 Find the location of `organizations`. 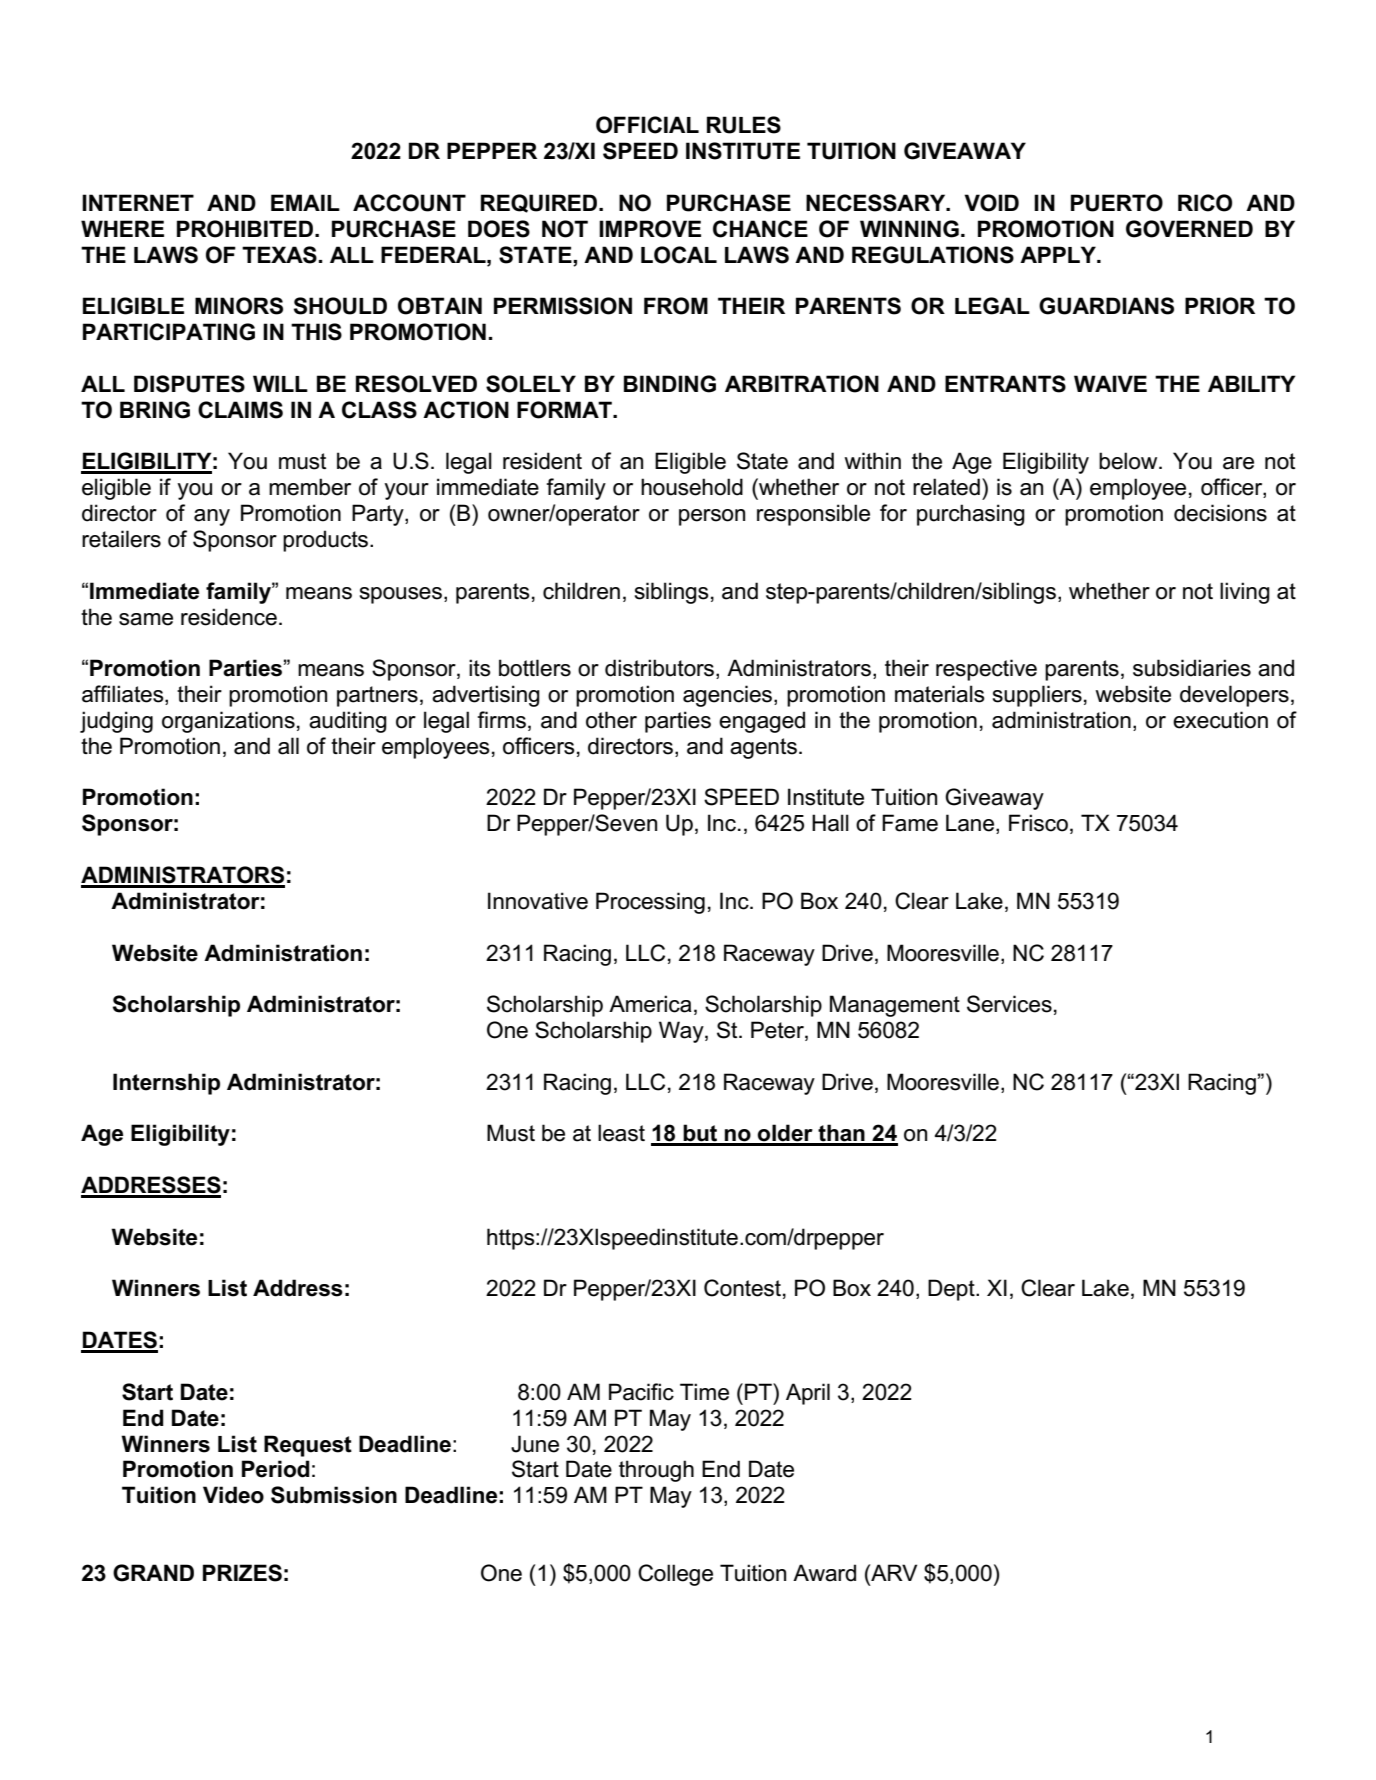

organizations is located at coordinates (228, 722).
